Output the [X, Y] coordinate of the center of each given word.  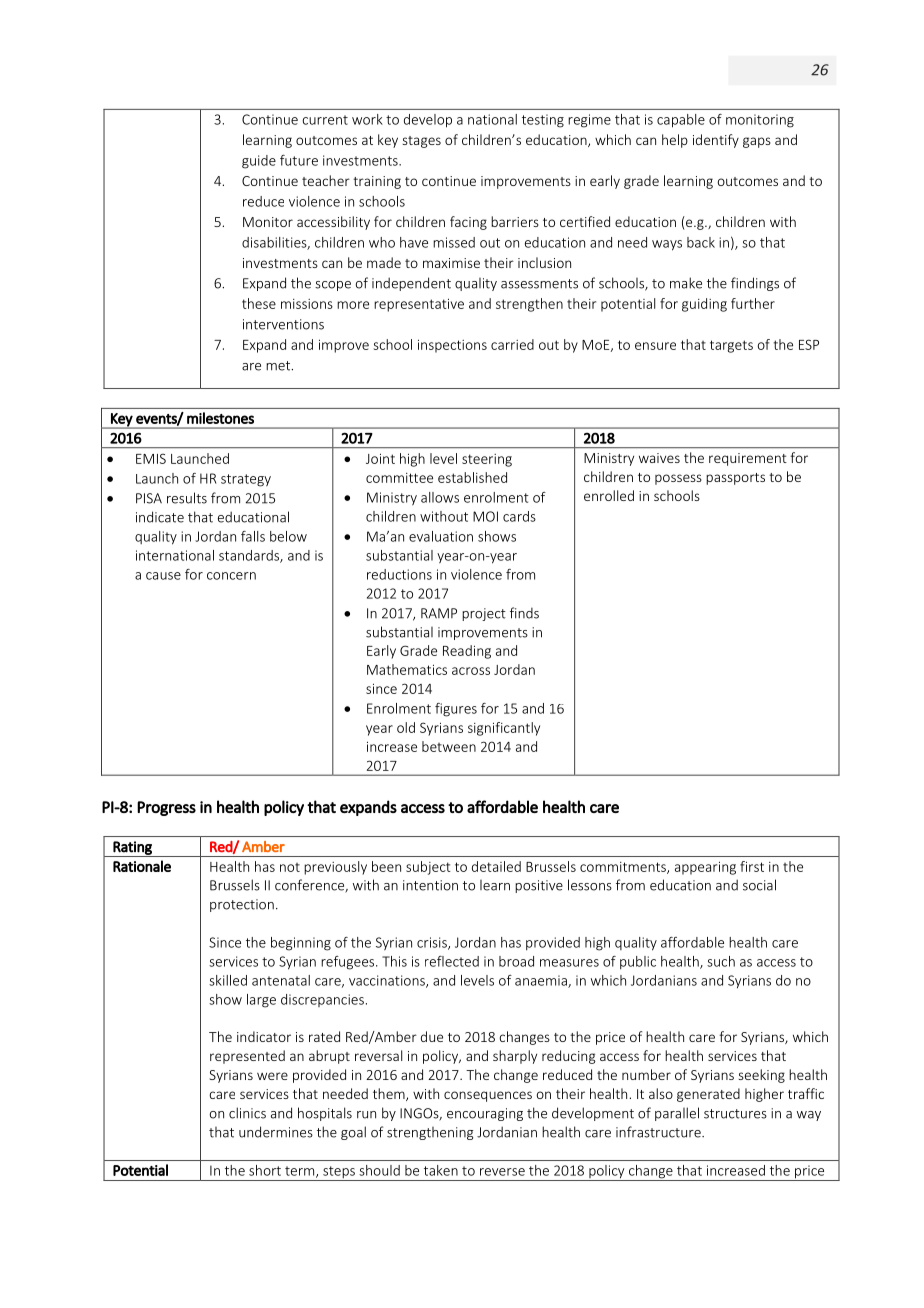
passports [735, 479]
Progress [166, 808]
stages [422, 142]
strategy [246, 480]
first [752, 866]
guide [259, 162]
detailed [496, 866]
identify [716, 141]
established [472, 477]
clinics [247, 1113]
